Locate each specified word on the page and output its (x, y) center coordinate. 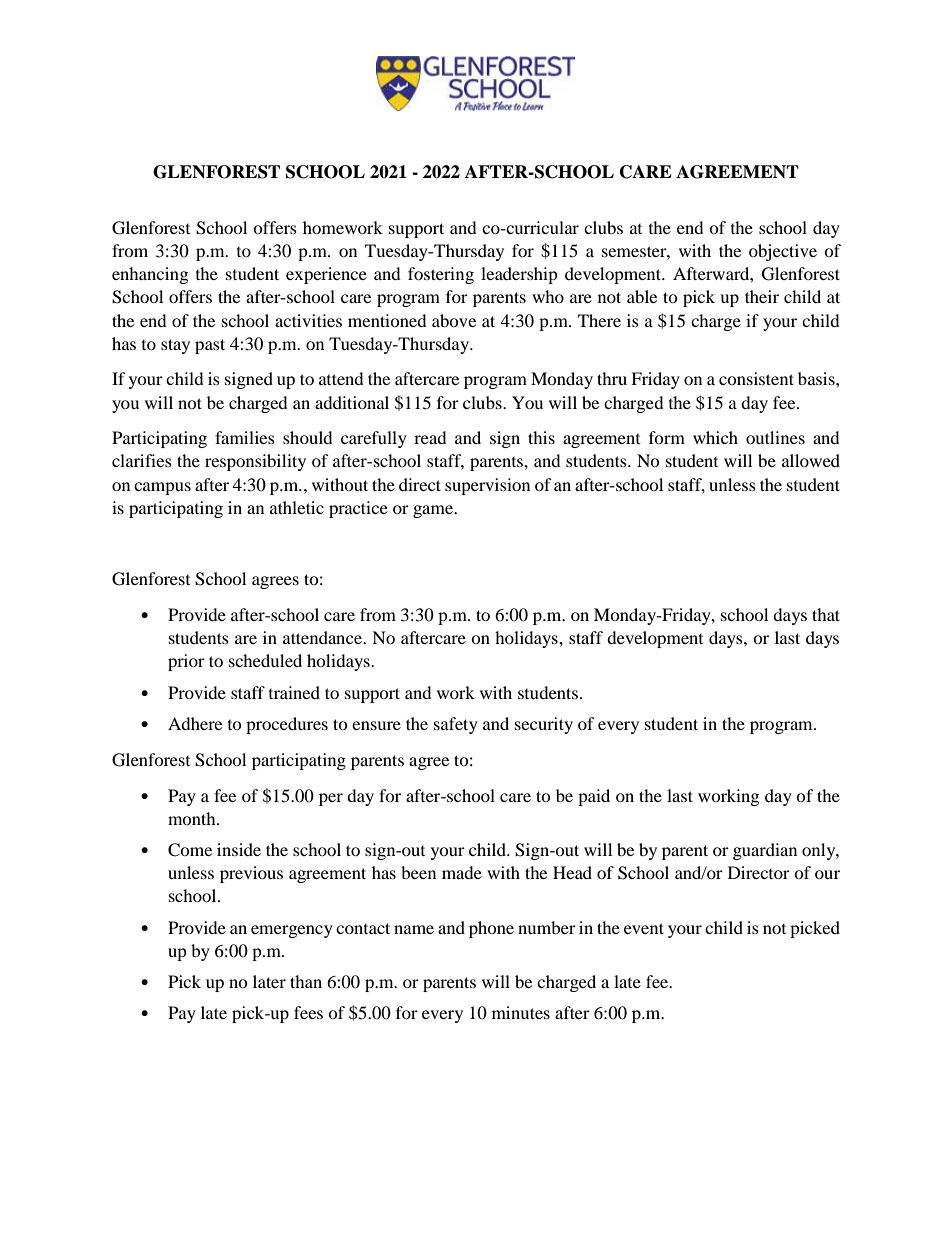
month (193, 818)
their (762, 296)
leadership (519, 275)
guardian (765, 851)
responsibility (255, 462)
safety (456, 725)
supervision (487, 486)
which (715, 437)
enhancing (150, 275)
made (462, 872)
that (826, 614)
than (306, 981)
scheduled (265, 660)
